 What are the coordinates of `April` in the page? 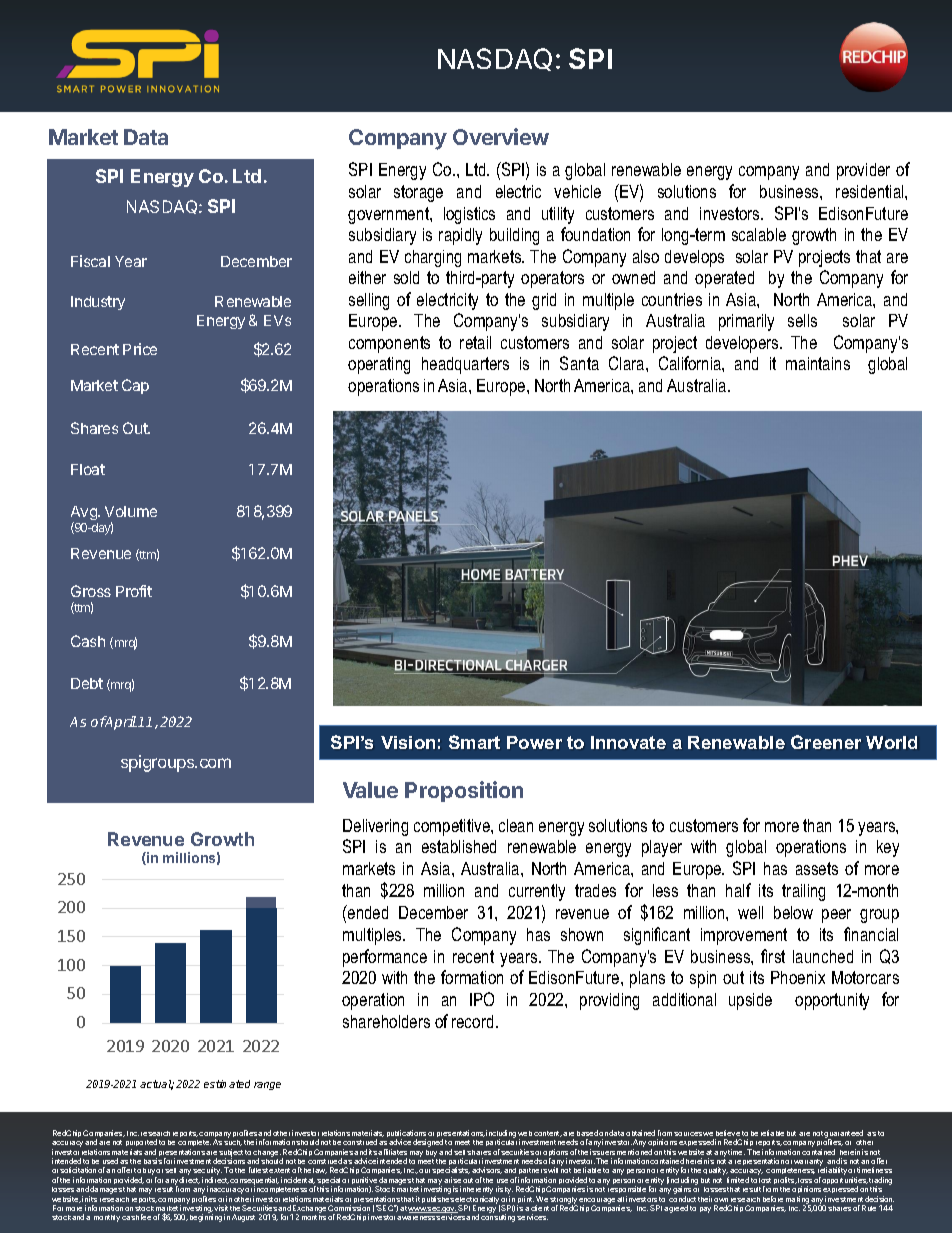 It's located at (120, 723).
